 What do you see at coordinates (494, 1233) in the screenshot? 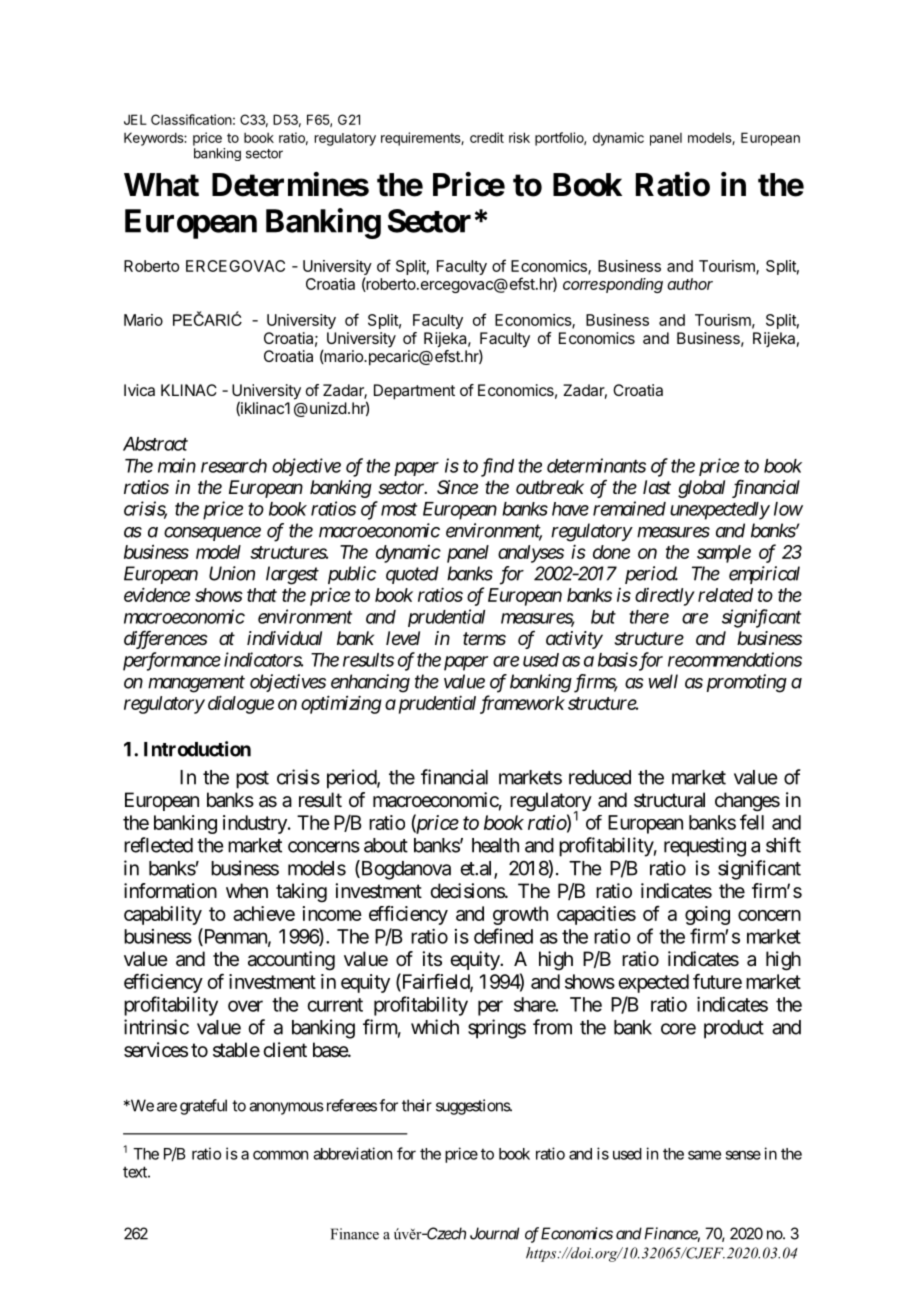
I see `Journal` at bounding box center [494, 1233].
